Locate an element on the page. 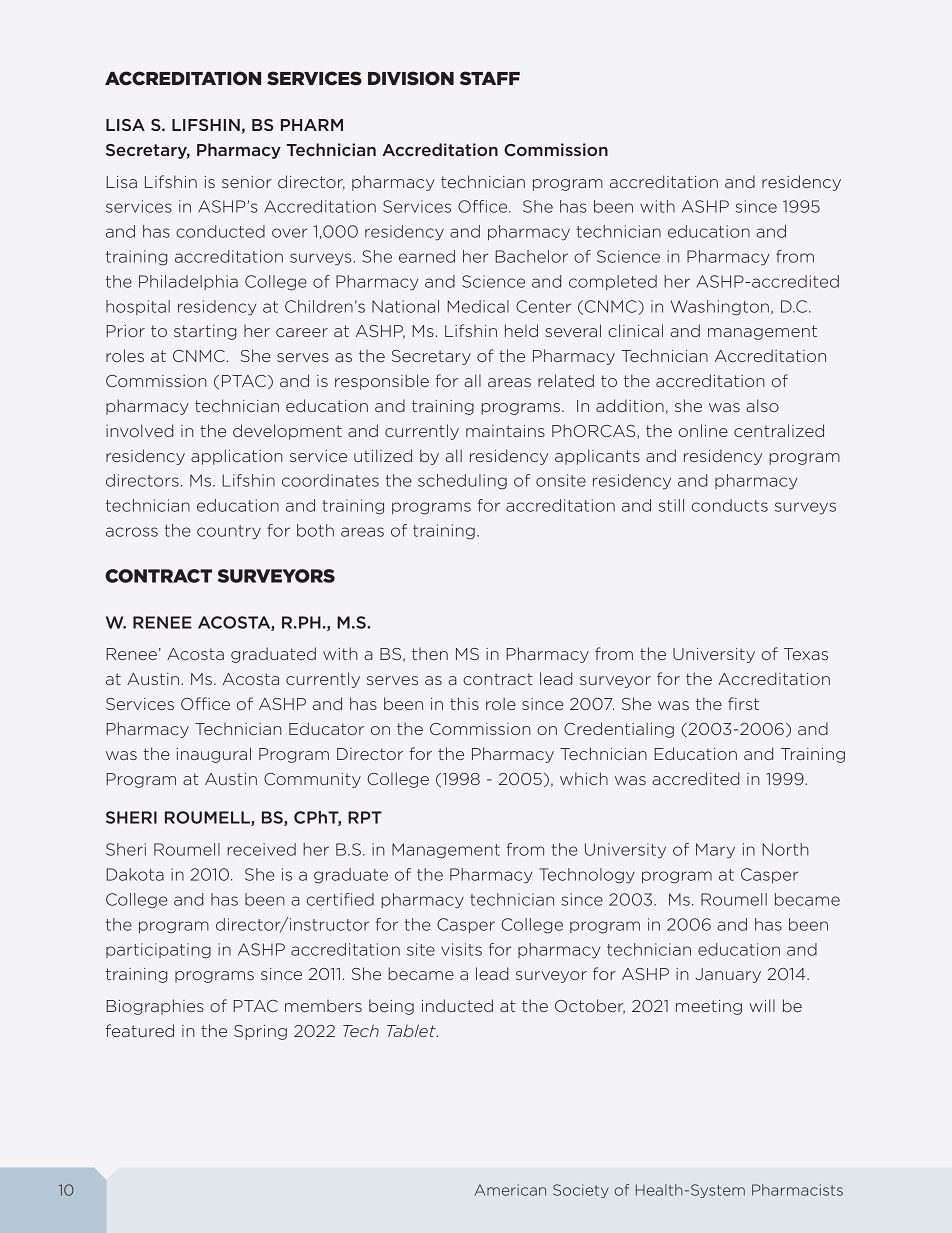 The image size is (952, 1233). senior is located at coordinates (247, 182).
